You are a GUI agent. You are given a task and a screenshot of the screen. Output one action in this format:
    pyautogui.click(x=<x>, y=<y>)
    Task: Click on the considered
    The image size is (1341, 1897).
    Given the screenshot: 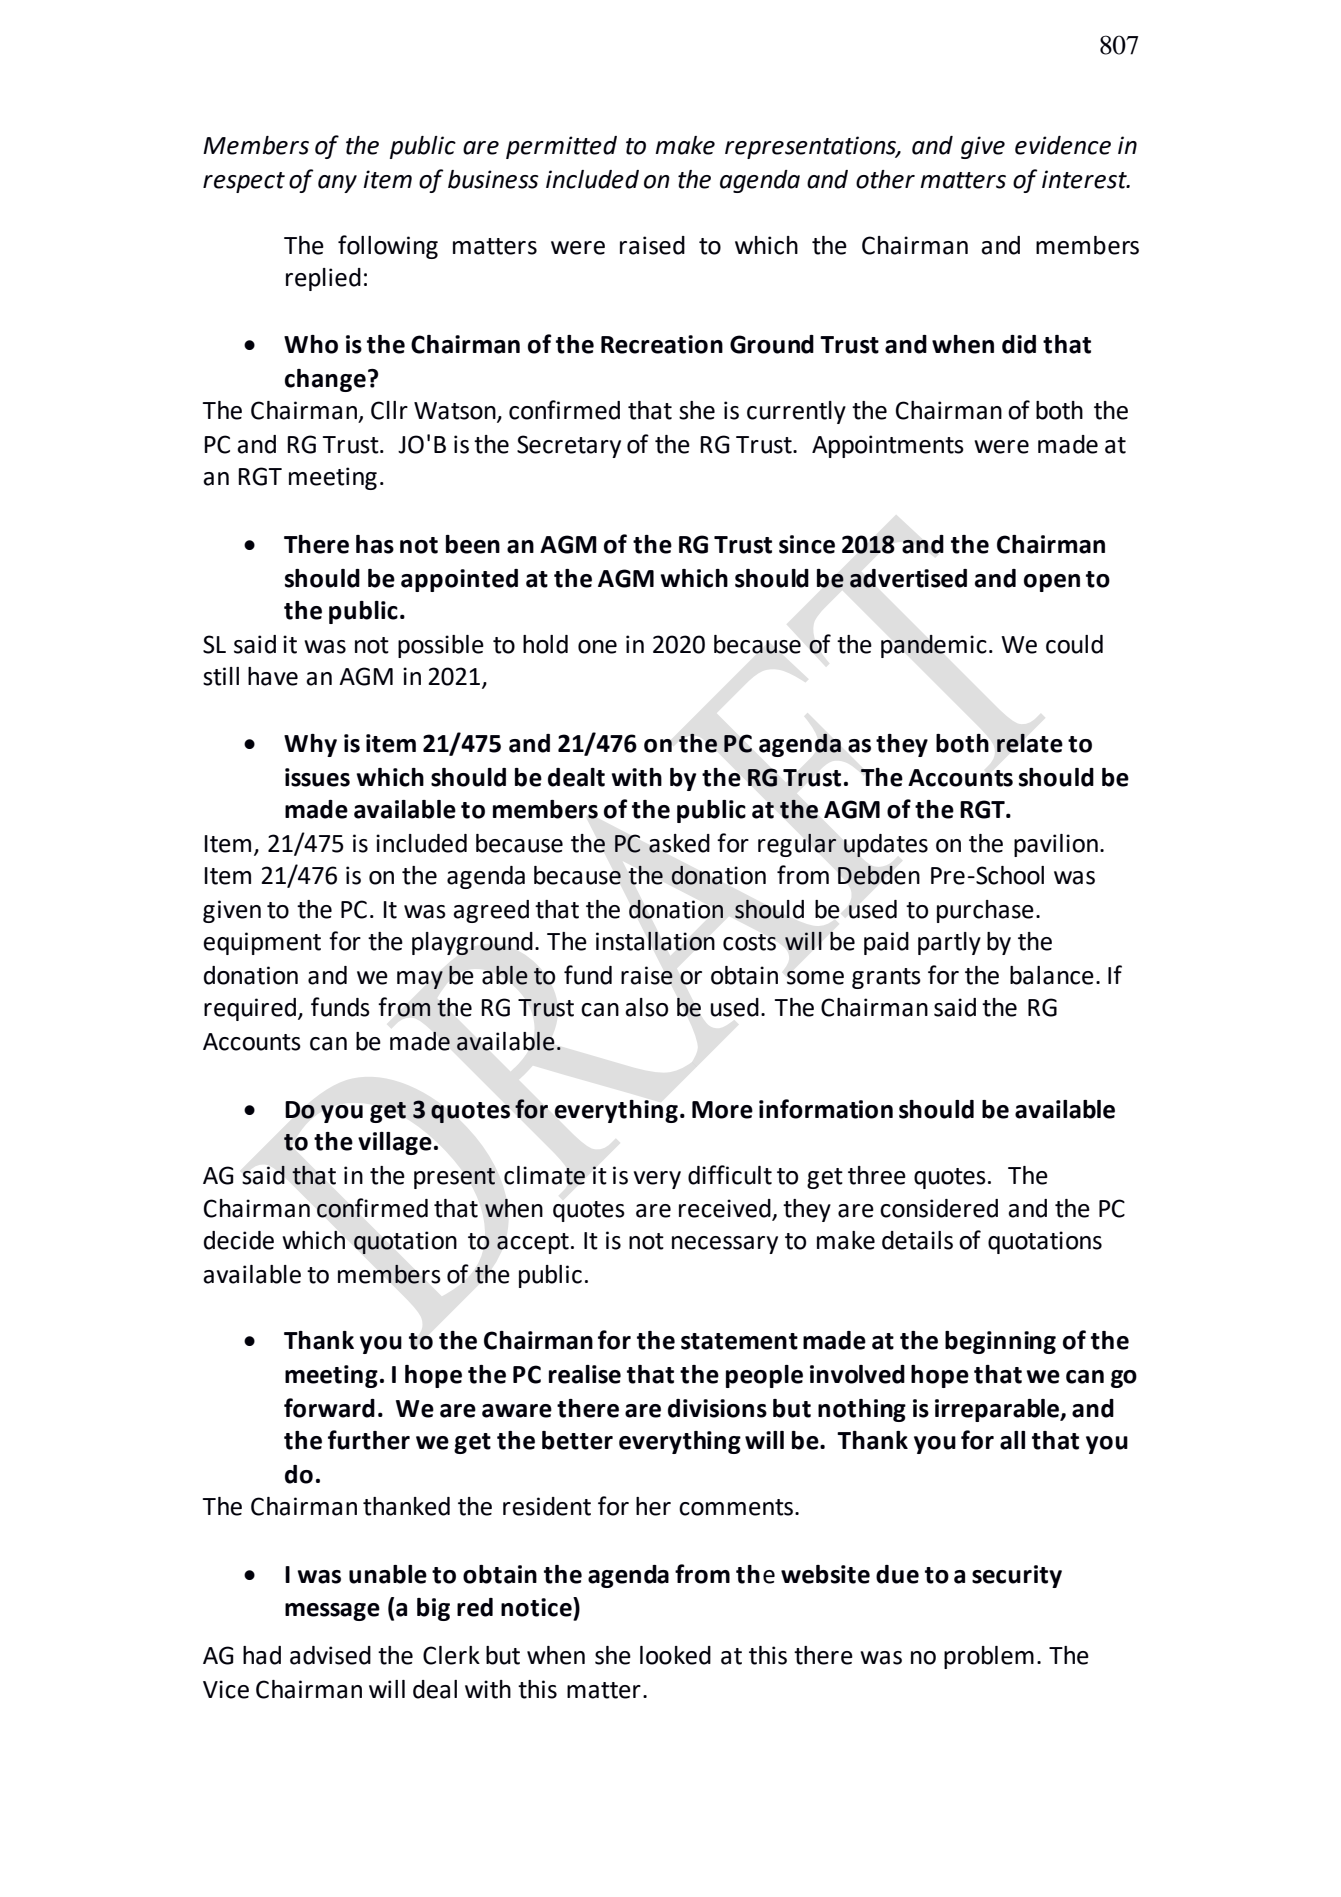 What is the action you would take?
    pyautogui.click(x=939, y=1208)
